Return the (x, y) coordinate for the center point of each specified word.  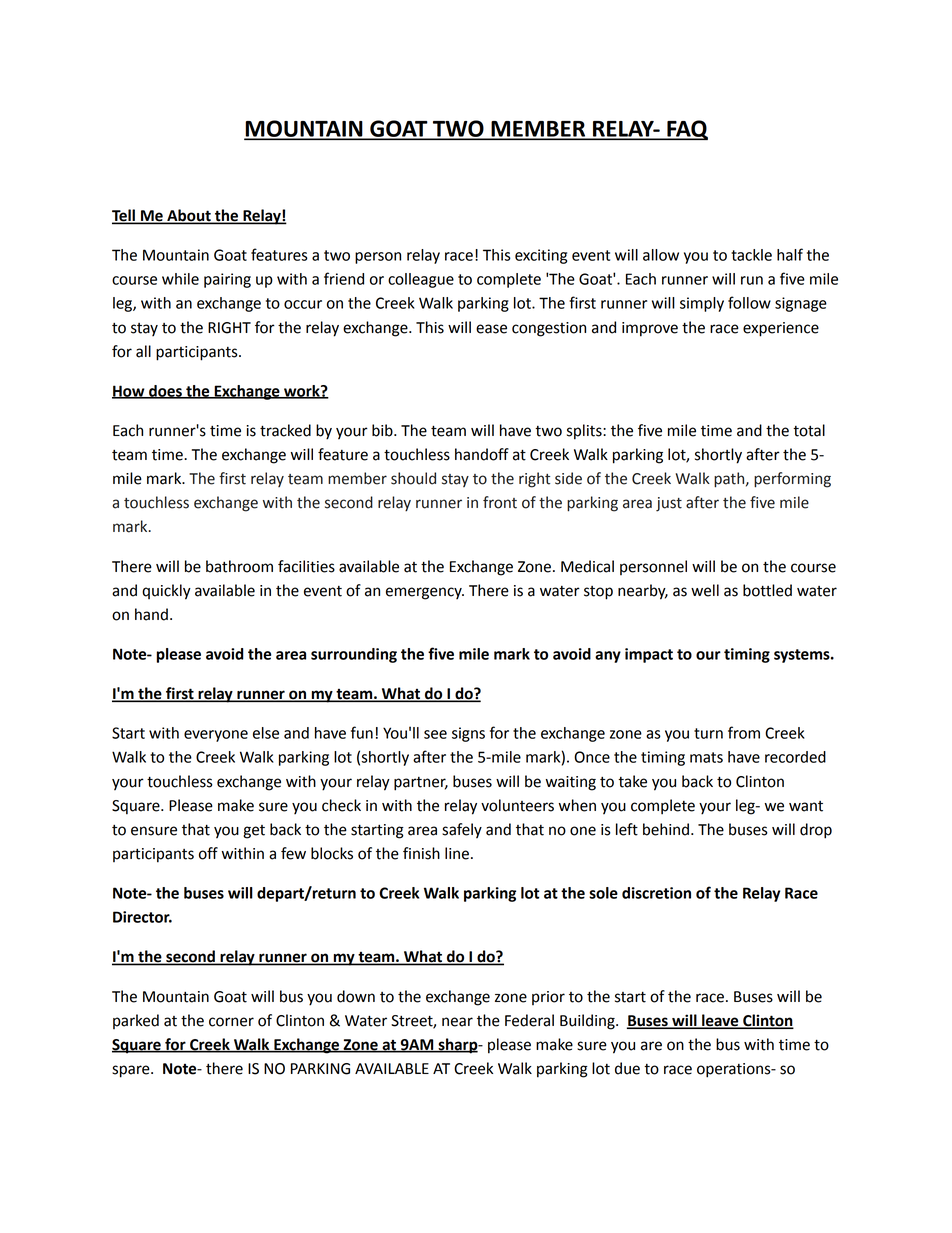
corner (231, 1022)
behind (666, 829)
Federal (529, 1020)
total (809, 430)
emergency (425, 593)
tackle (751, 255)
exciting (541, 256)
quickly (166, 592)
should (413, 478)
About (189, 216)
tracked (285, 430)
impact (649, 655)
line (457, 853)
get (254, 832)
